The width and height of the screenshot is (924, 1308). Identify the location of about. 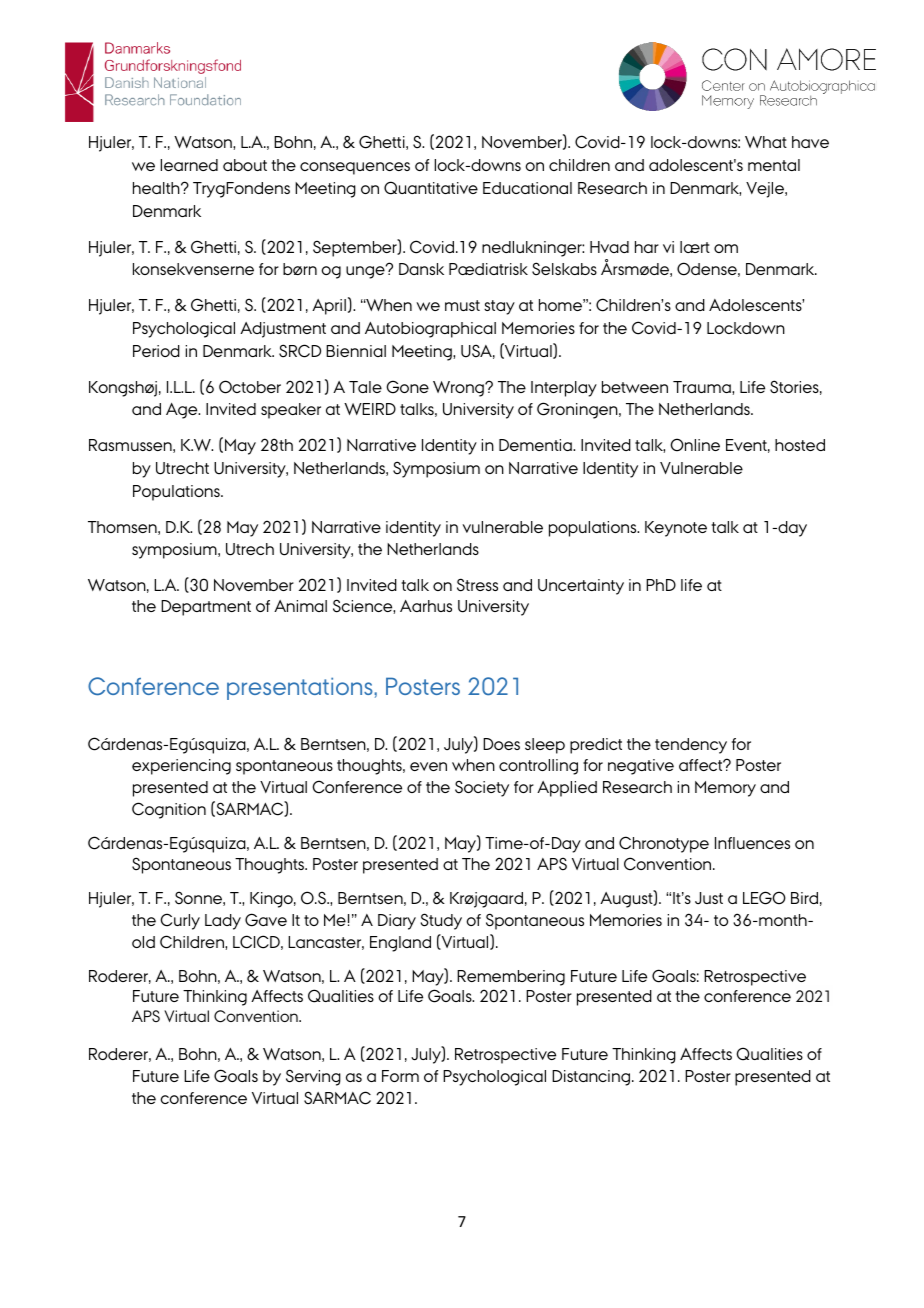
(245, 165).
